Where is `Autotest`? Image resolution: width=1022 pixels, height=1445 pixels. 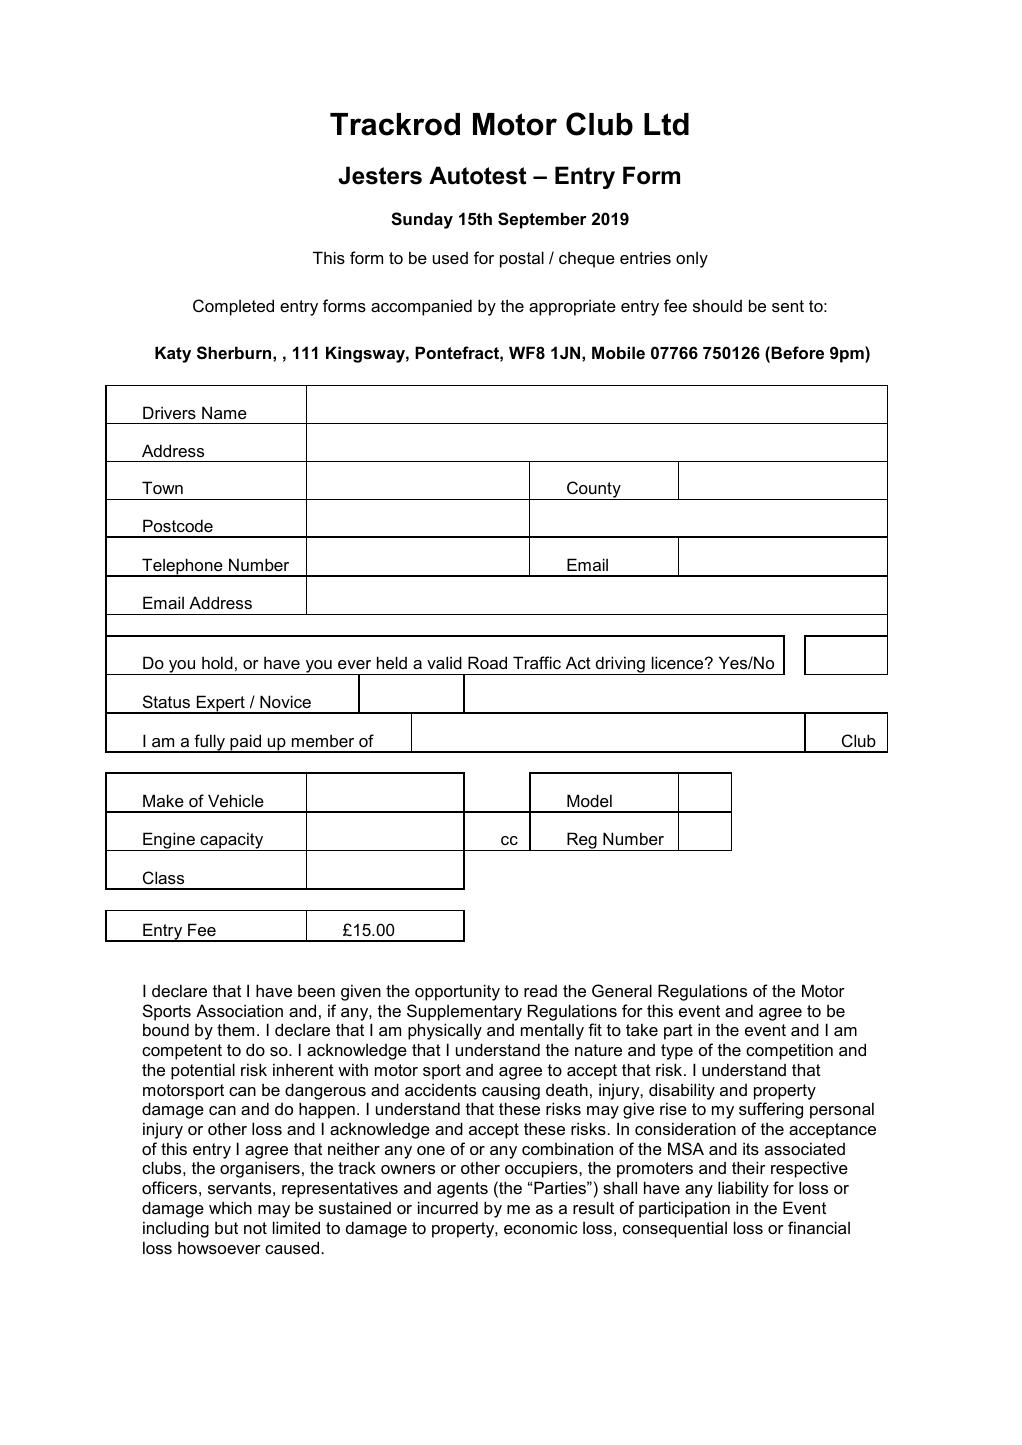
Autotest is located at coordinates (477, 175).
